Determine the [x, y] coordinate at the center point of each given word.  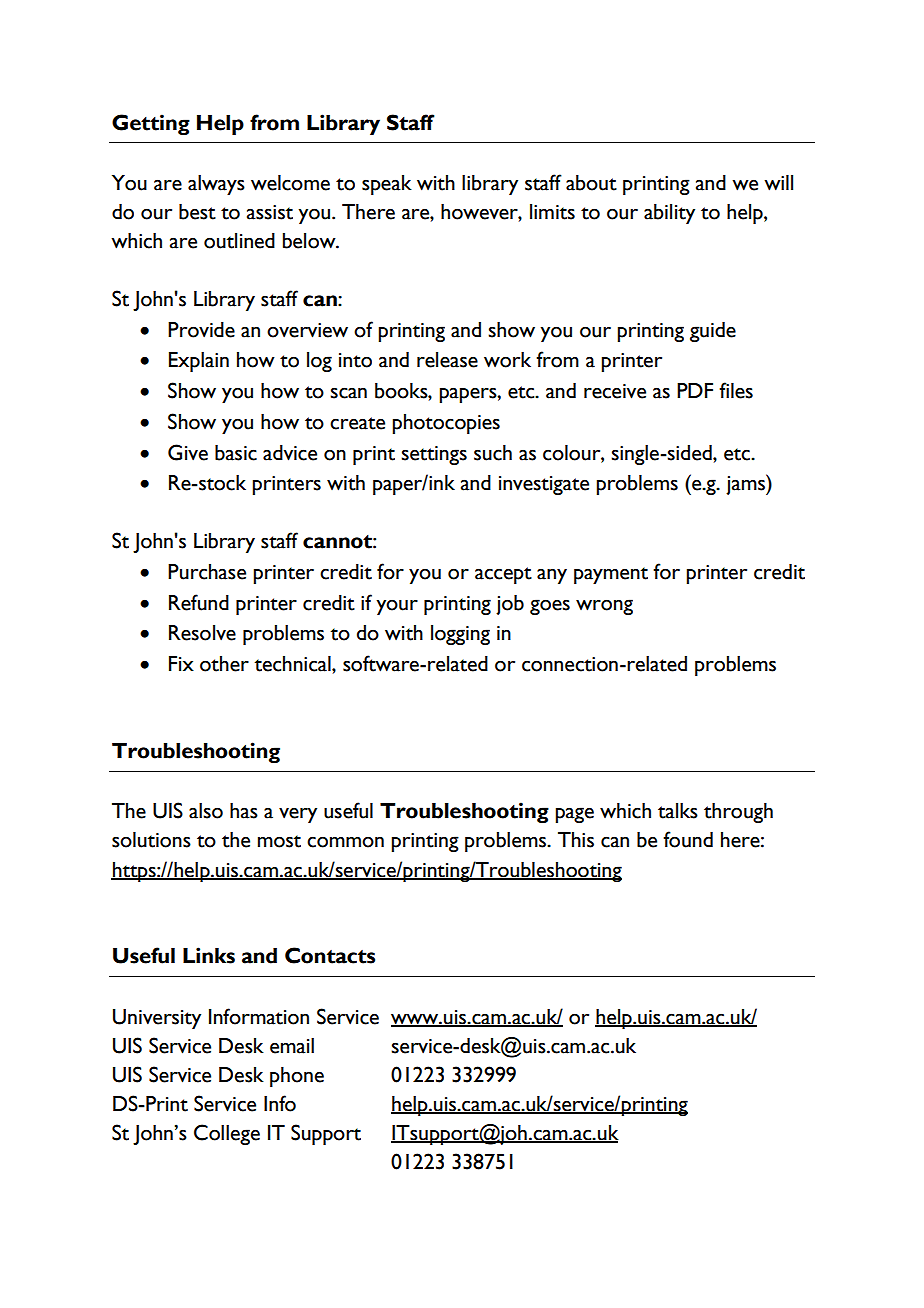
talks [678, 811]
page [574, 815]
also [206, 811]
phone [297, 1077]
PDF [695, 390]
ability [669, 214]
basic [236, 453]
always [216, 185]
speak [387, 185]
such [493, 453]
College [227, 1134]
